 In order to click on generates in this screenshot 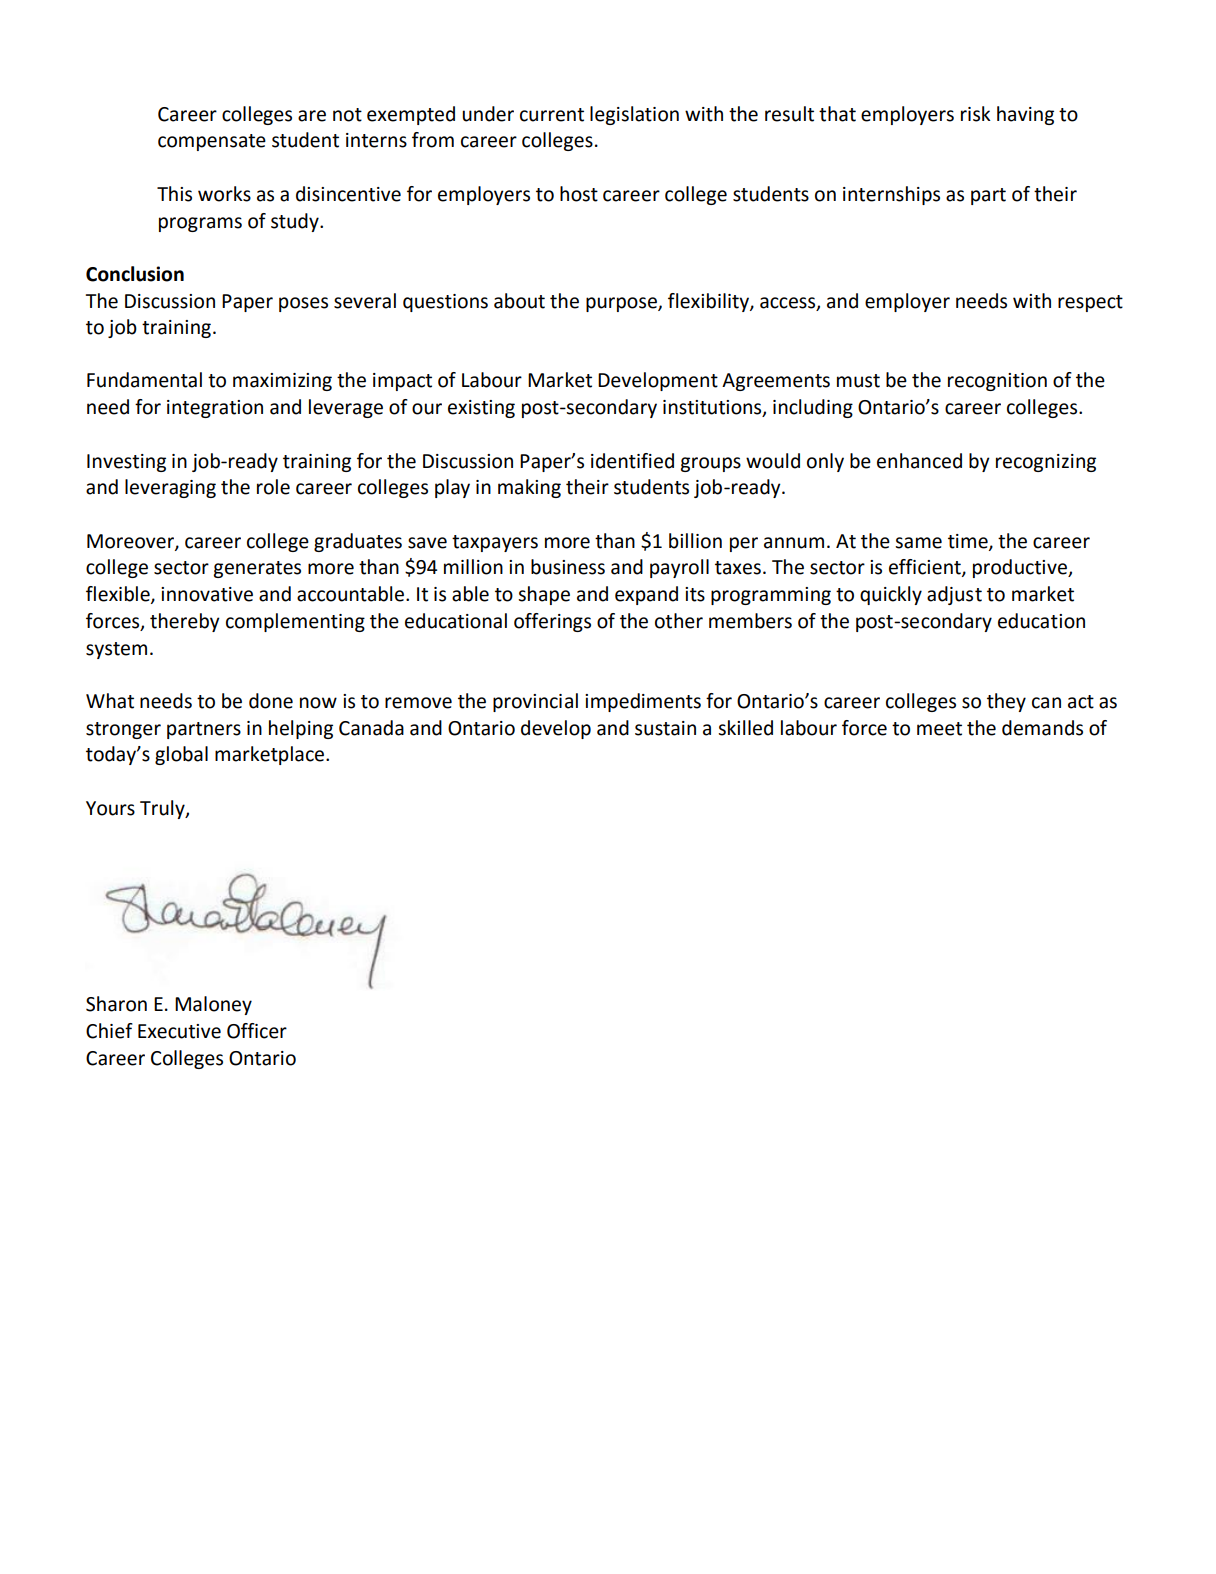, I will do `click(257, 569)`.
